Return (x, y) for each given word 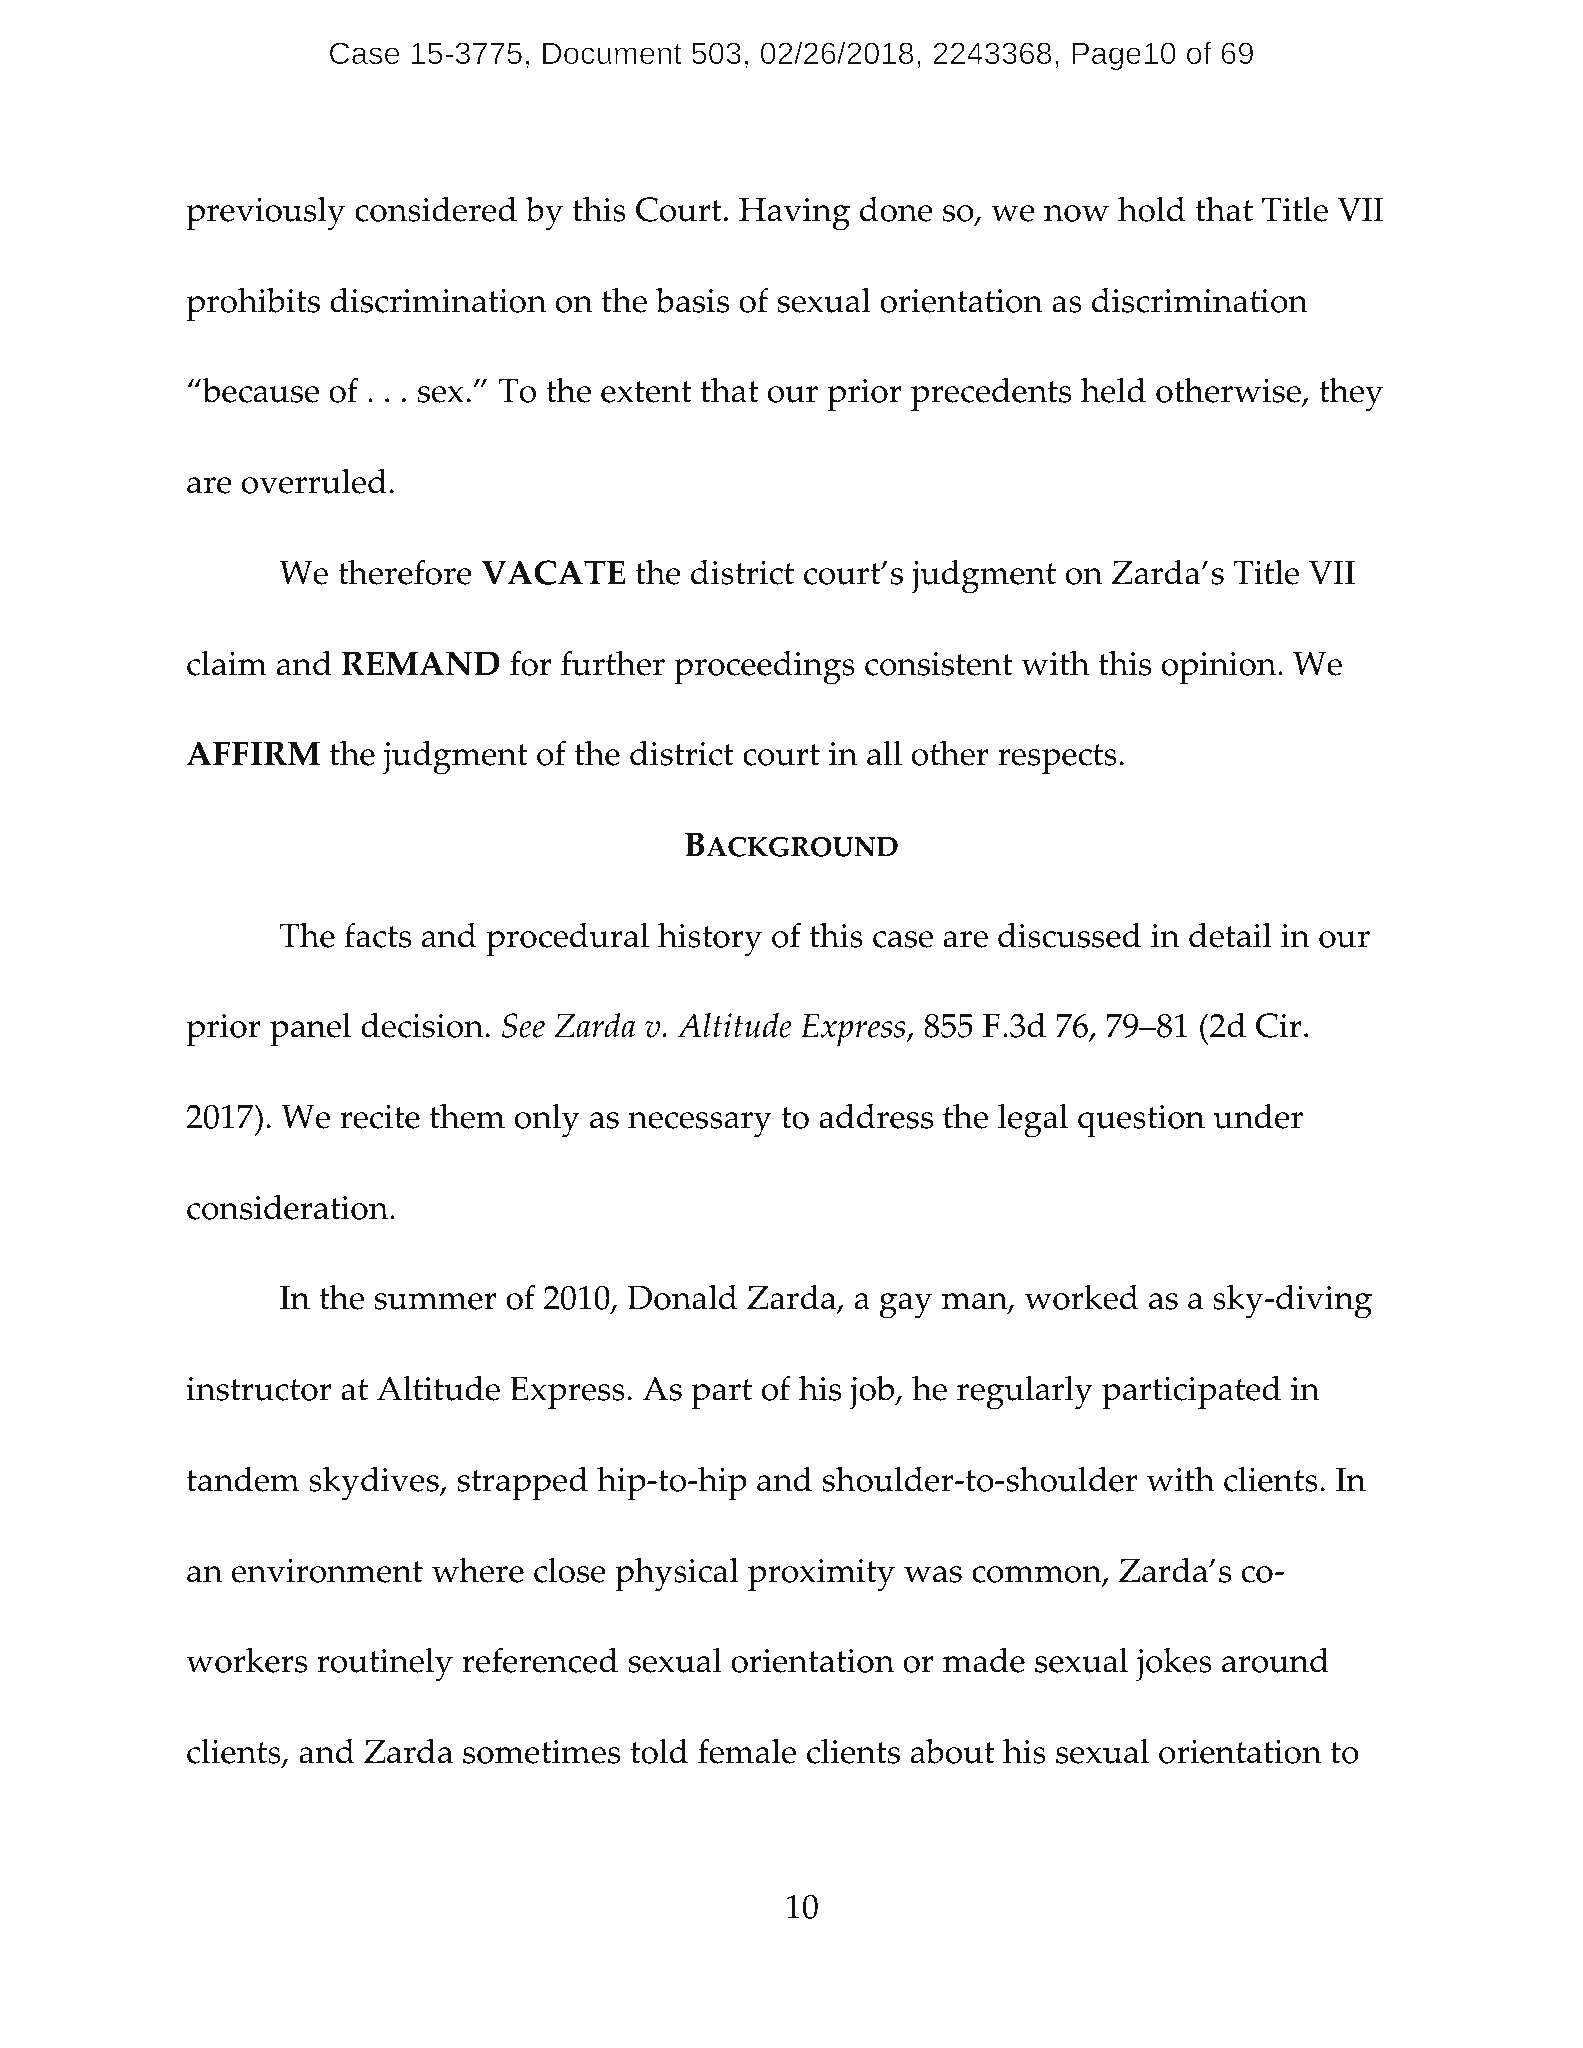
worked (1081, 1297)
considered (436, 209)
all (884, 753)
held (1113, 390)
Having (794, 214)
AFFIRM (253, 753)
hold (1151, 209)
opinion (1220, 668)
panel (310, 1030)
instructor (259, 1389)
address (876, 1116)
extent (646, 392)
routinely (385, 1665)
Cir (1279, 1025)
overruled (314, 481)
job (873, 1393)
